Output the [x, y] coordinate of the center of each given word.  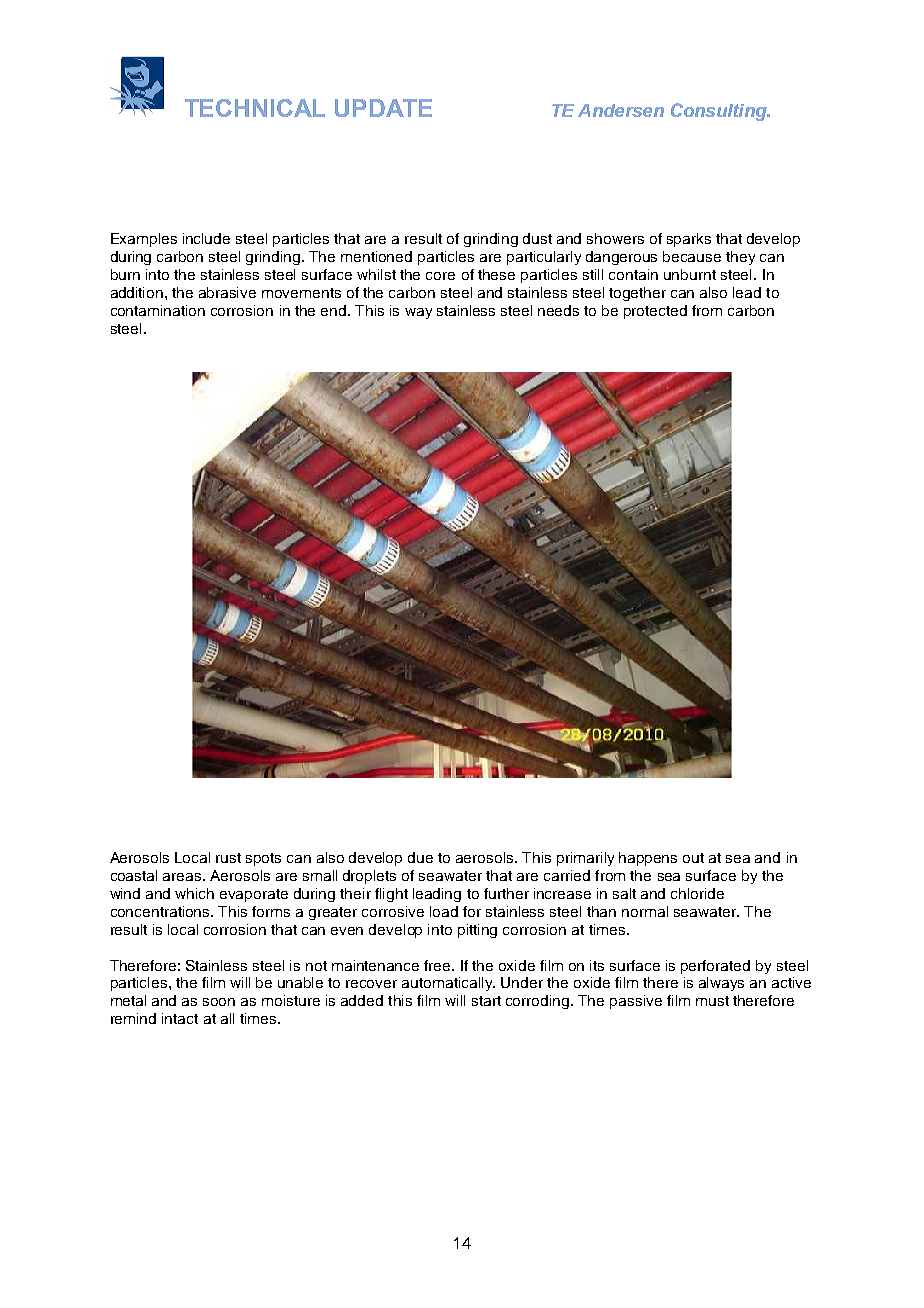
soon [219, 1002]
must [712, 1001]
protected [655, 312]
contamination [158, 310]
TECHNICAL [255, 108]
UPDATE [383, 108]
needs [558, 310]
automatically [448, 984]
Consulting [720, 112]
